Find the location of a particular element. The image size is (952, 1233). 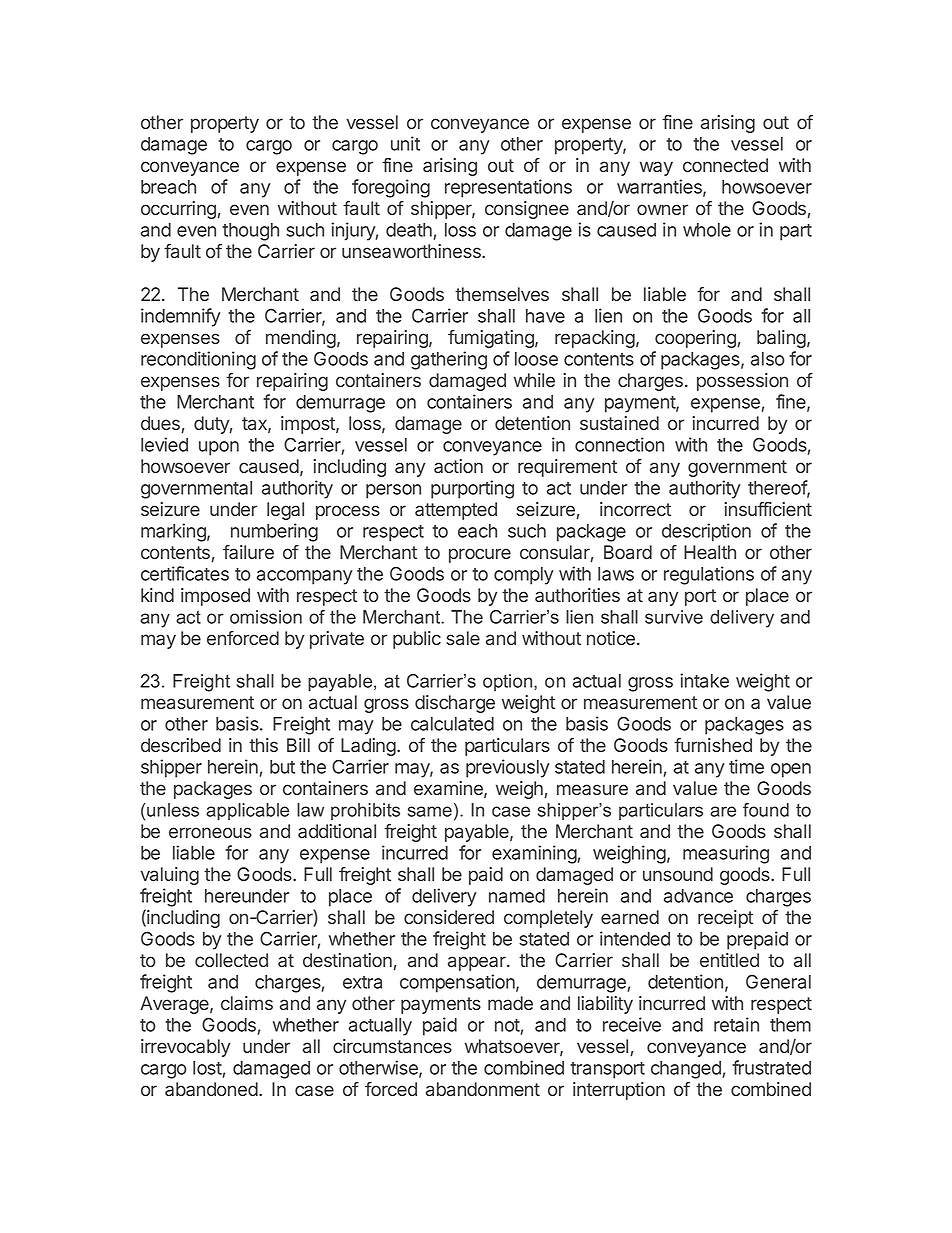

occurring is located at coordinates (179, 210).
